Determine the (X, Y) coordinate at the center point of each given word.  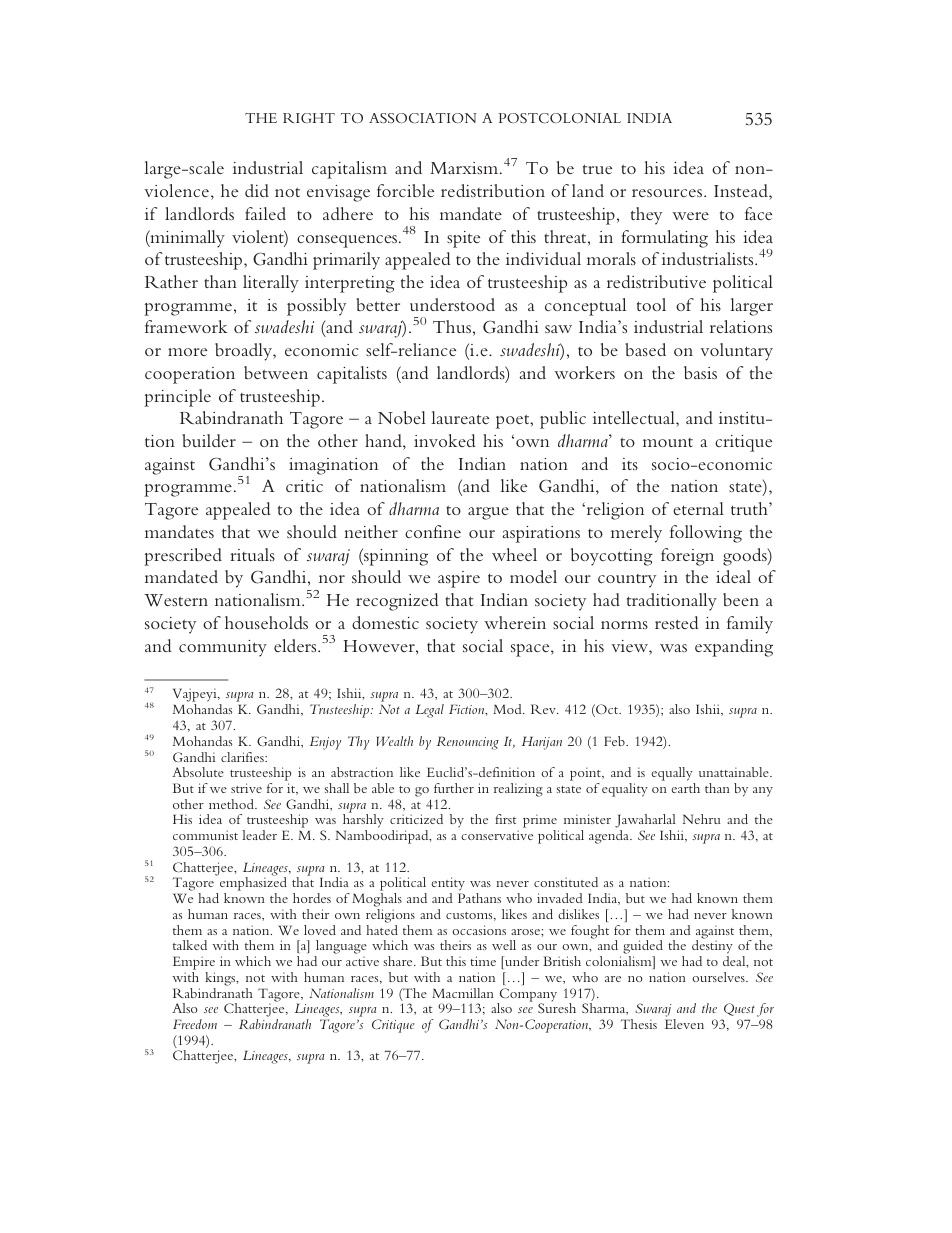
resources (667, 193)
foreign (687, 557)
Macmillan (463, 993)
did (257, 190)
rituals (252, 554)
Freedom (195, 1024)
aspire (459, 579)
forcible (405, 190)
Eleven (684, 1024)
